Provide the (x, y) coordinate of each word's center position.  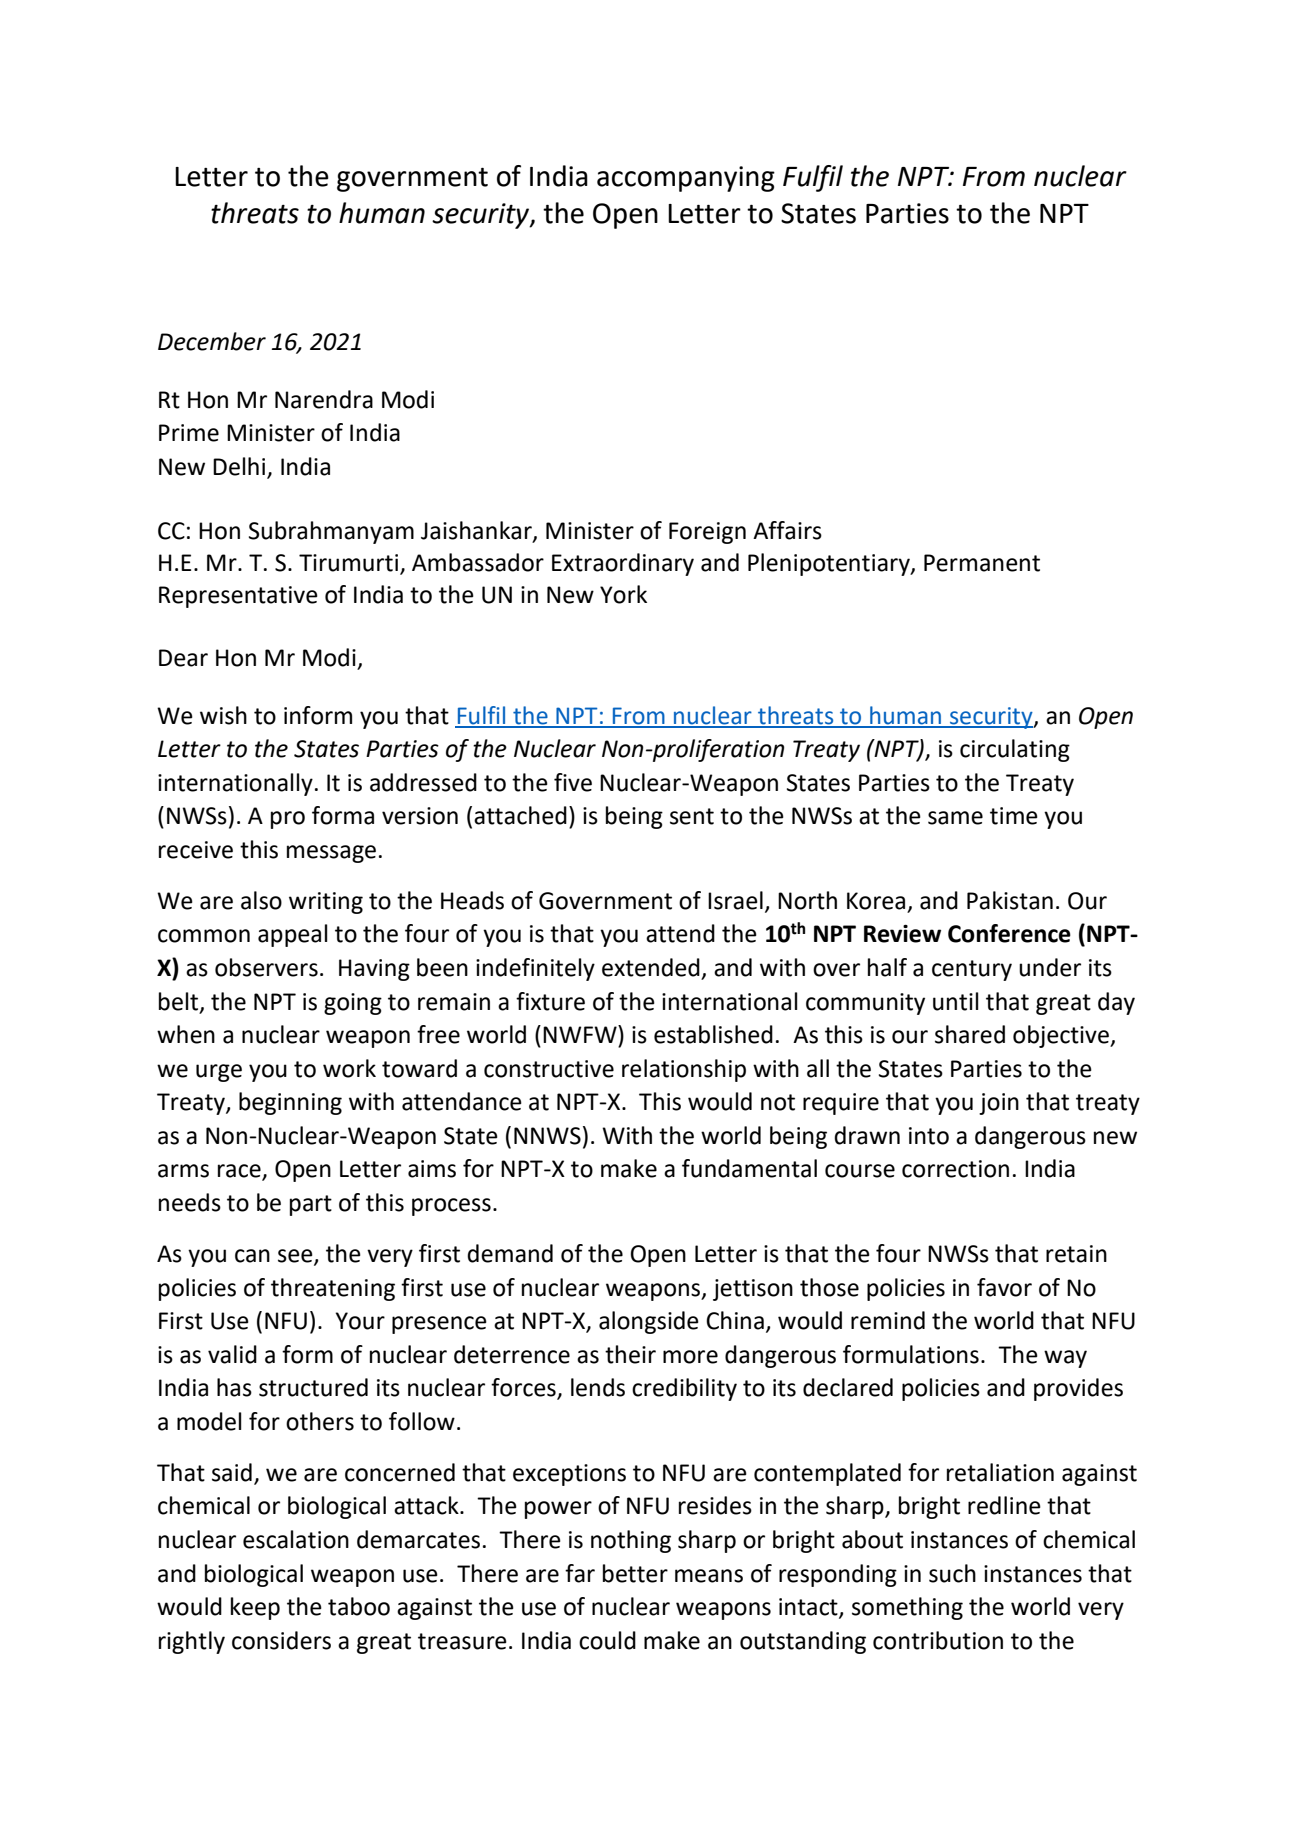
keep (255, 1608)
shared (970, 1034)
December (212, 341)
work (349, 1068)
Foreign (707, 533)
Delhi (240, 467)
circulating (1015, 750)
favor (1004, 1287)
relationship (684, 1070)
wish (223, 715)
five (573, 782)
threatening (333, 1289)
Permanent (982, 563)
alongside (649, 1322)
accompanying (686, 179)
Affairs (787, 530)
